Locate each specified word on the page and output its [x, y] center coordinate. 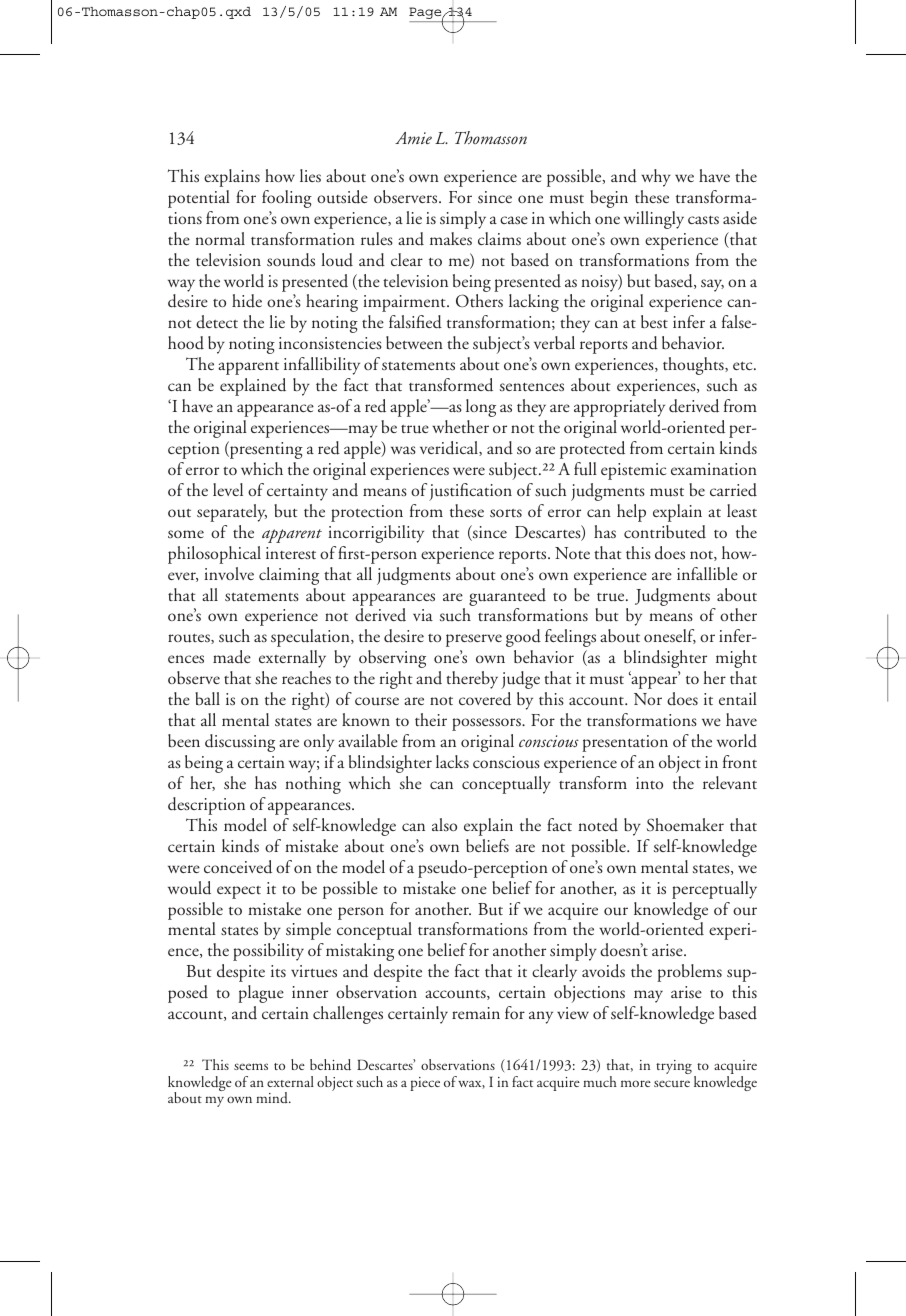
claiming [289, 576]
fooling [287, 199]
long [481, 408]
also [444, 824]
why [656, 178]
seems [251, 1066]
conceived [238, 867]
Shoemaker [685, 824]
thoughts [694, 366]
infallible [707, 573]
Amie [413, 138]
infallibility [322, 366]
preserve [474, 640]
